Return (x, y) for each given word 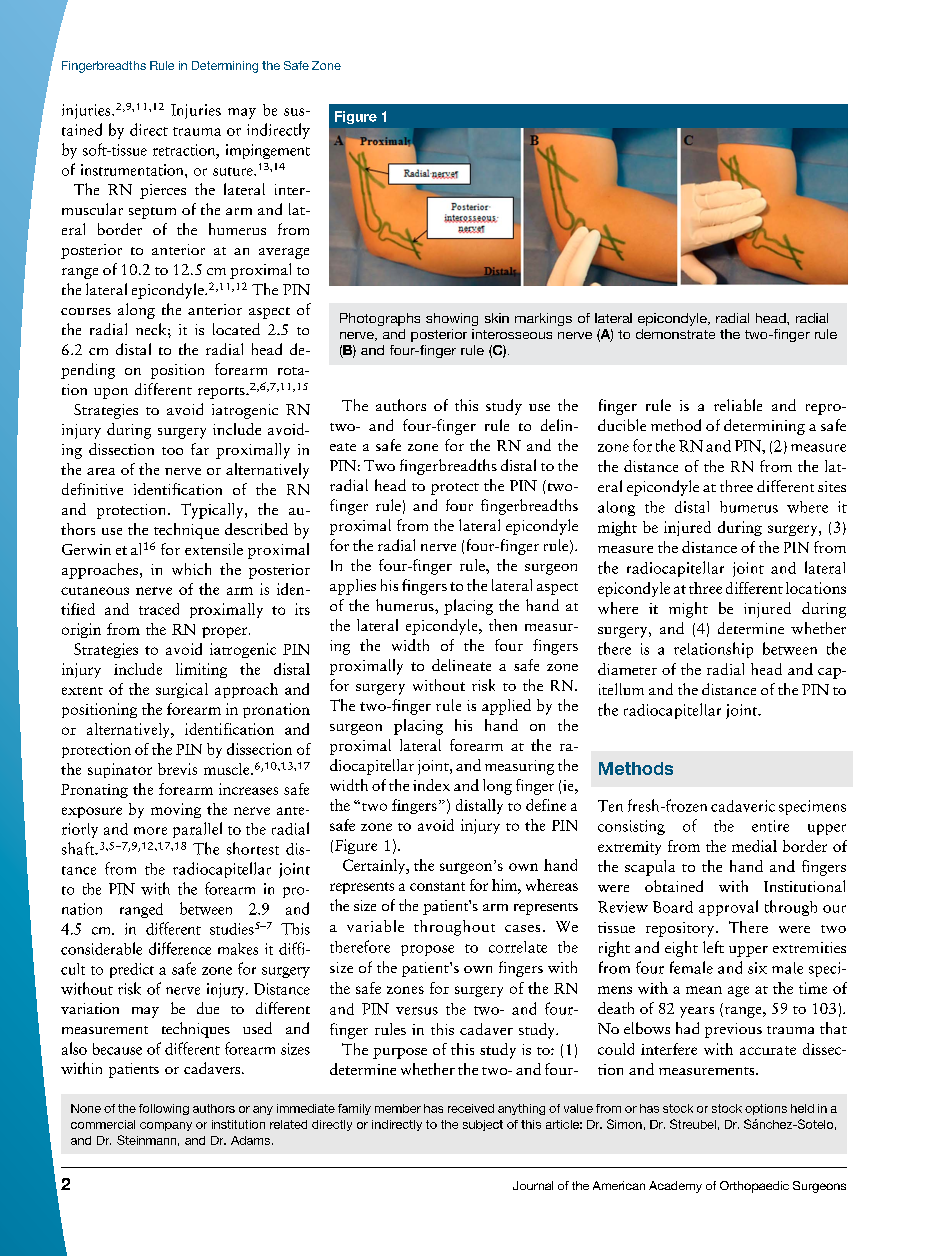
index (431, 785)
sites (832, 486)
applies (353, 587)
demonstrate (675, 334)
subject (483, 1125)
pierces (163, 191)
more (150, 831)
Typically (213, 511)
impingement (268, 151)
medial (754, 846)
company (166, 1126)
